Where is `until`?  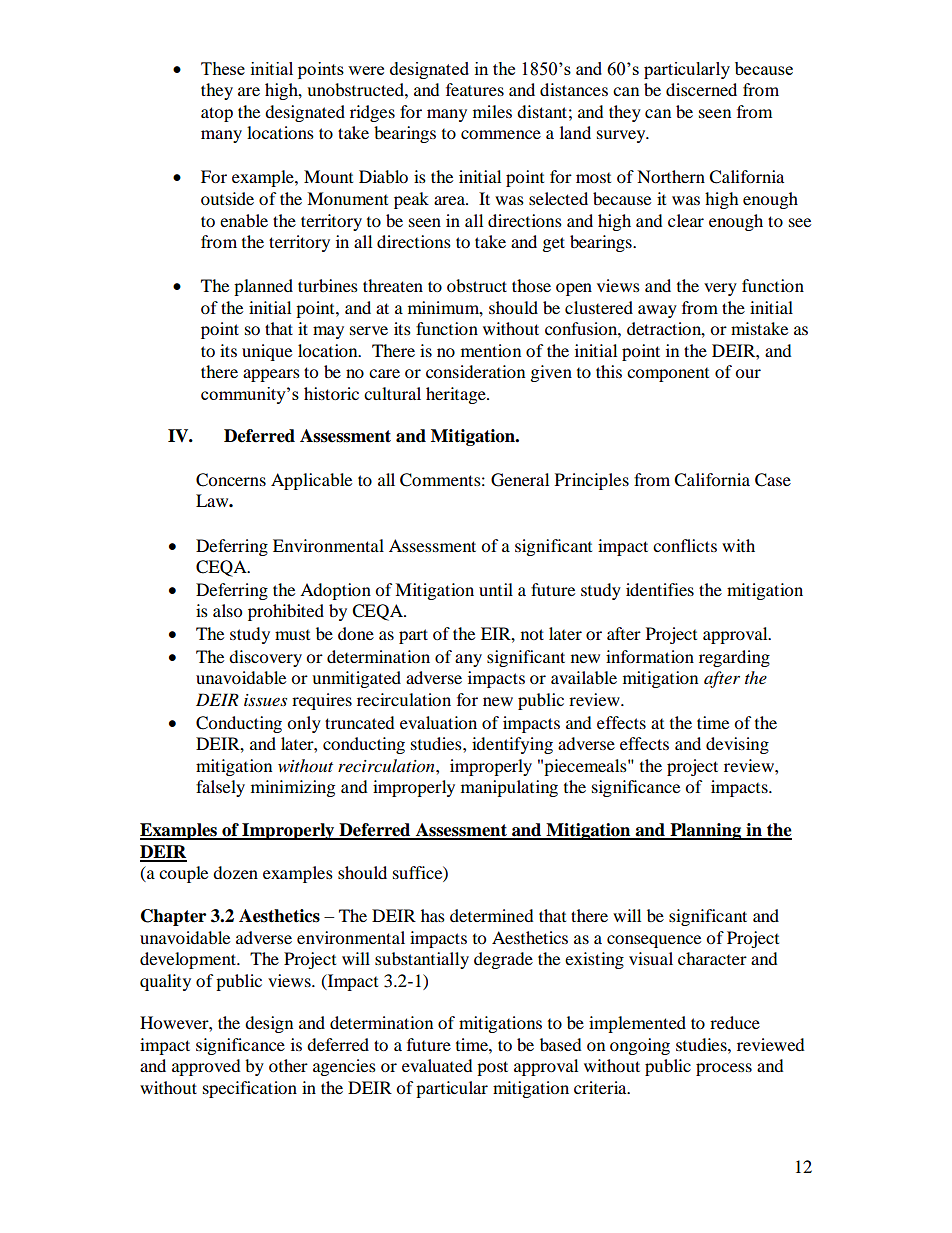 until is located at coordinates (496, 589).
